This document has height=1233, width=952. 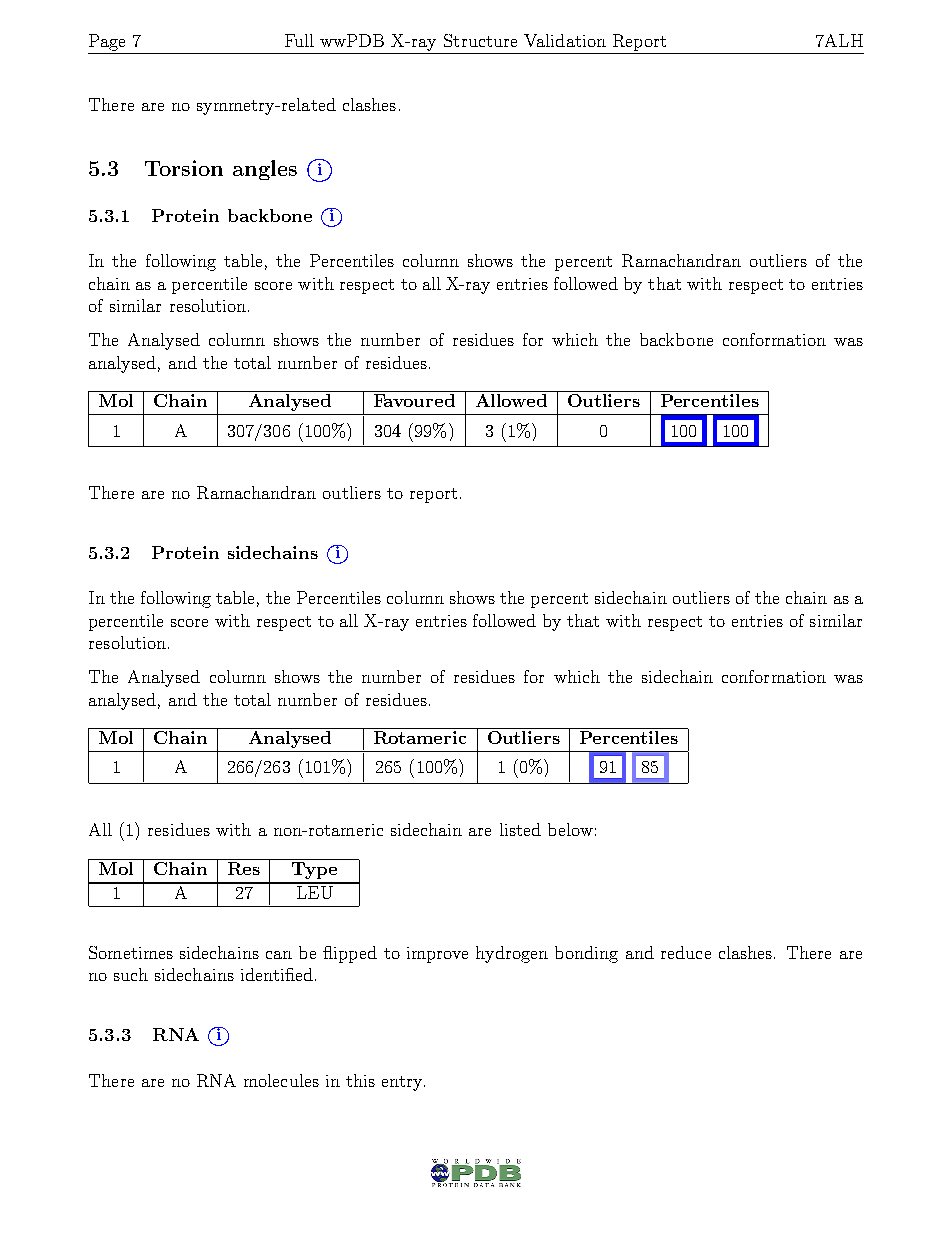 What do you see at coordinates (131, 974) in the document?
I see `such` at bounding box center [131, 974].
